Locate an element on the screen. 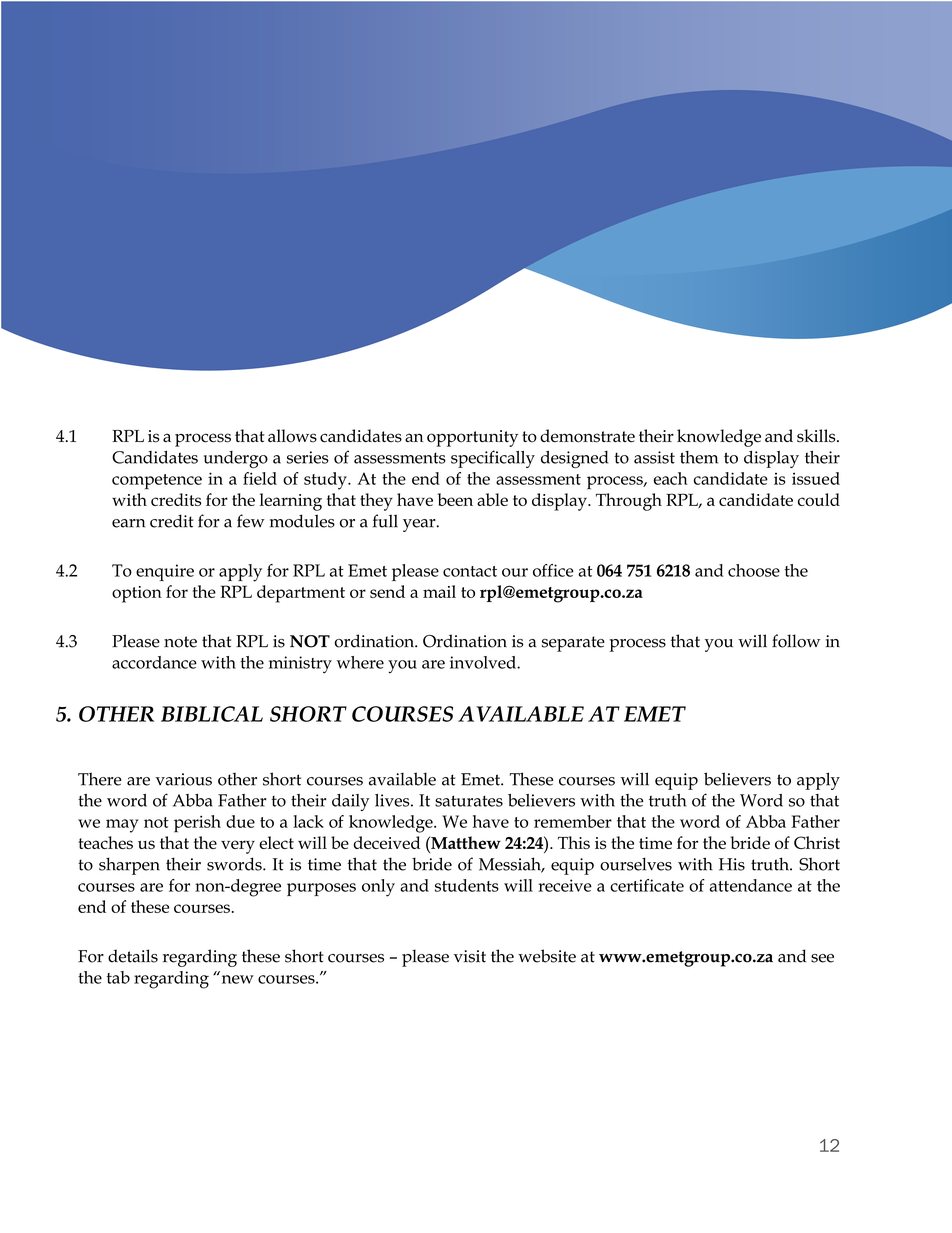  undergo is located at coordinates (236, 459).
